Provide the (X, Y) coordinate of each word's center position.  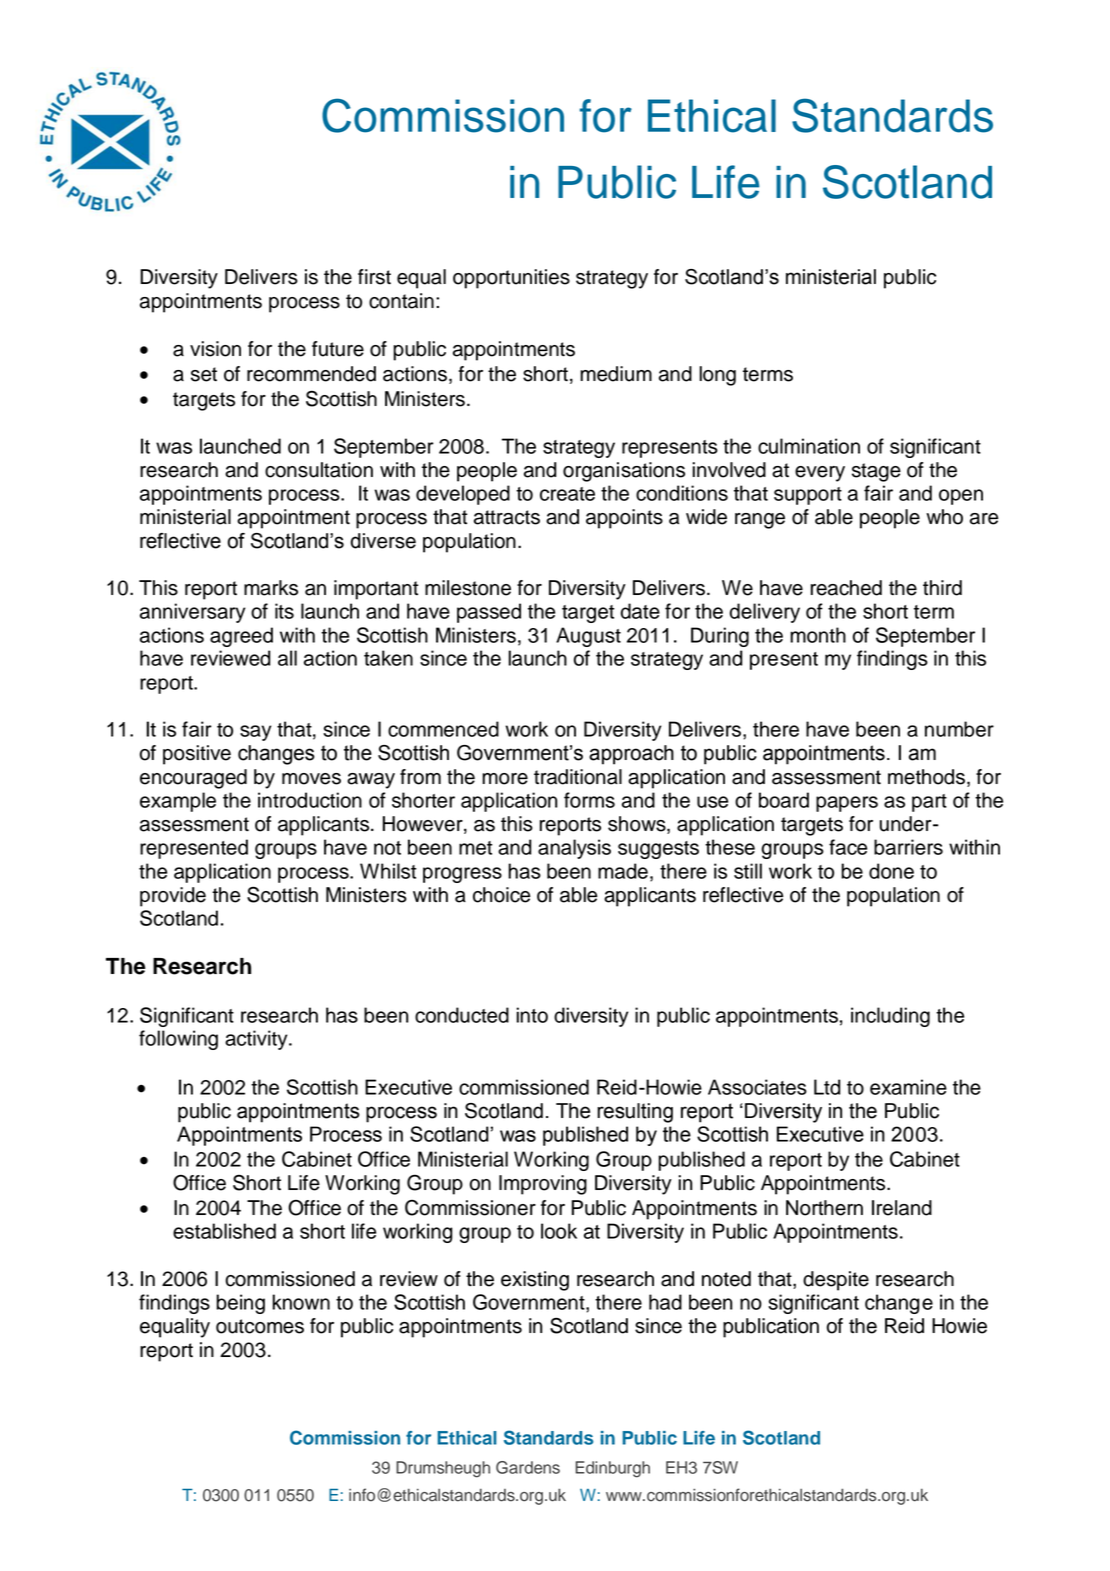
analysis (574, 849)
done (891, 871)
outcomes (260, 1326)
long (718, 376)
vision (215, 349)
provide (173, 897)
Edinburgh (612, 1469)
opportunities (511, 279)
